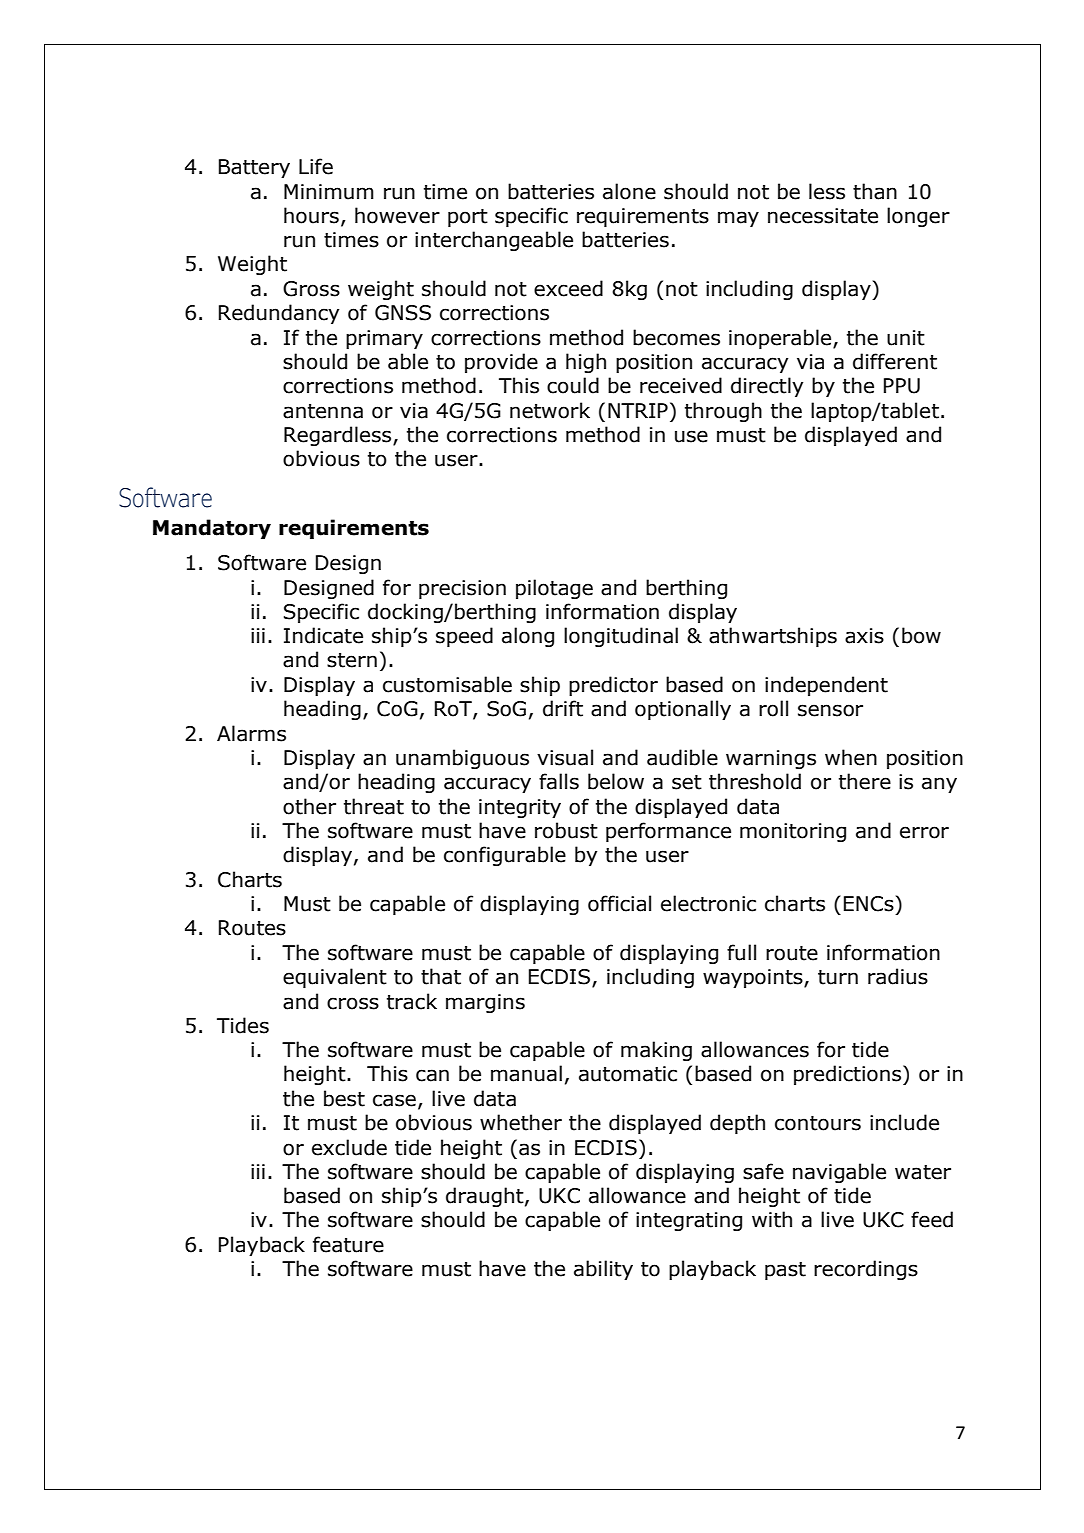 Image resolution: width=1084 pixels, height=1533 pixels. Describe the element at coordinates (348, 1244) in the screenshot. I see `feature` at that location.
